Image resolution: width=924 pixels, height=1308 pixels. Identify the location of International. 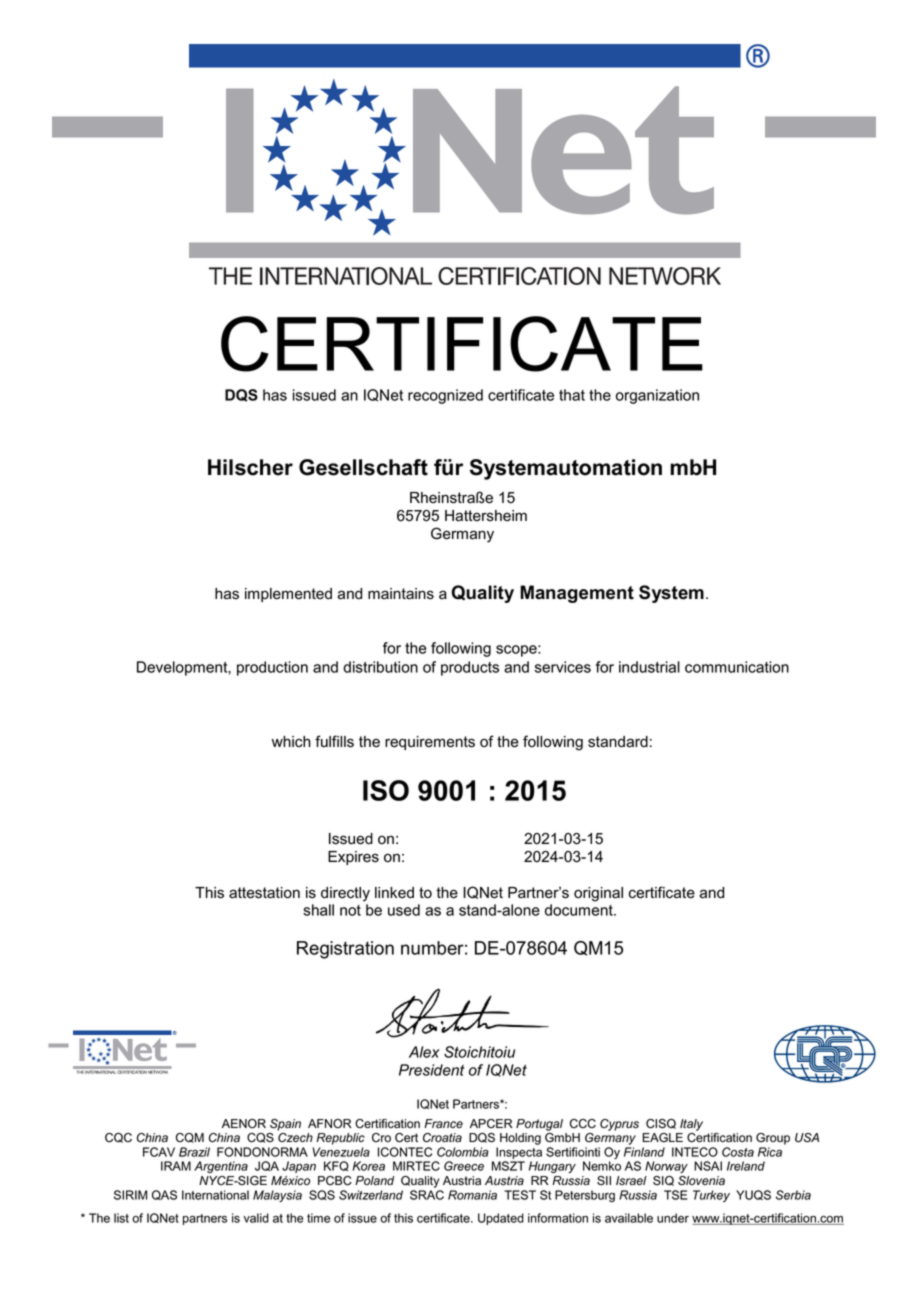
(215, 1195).
